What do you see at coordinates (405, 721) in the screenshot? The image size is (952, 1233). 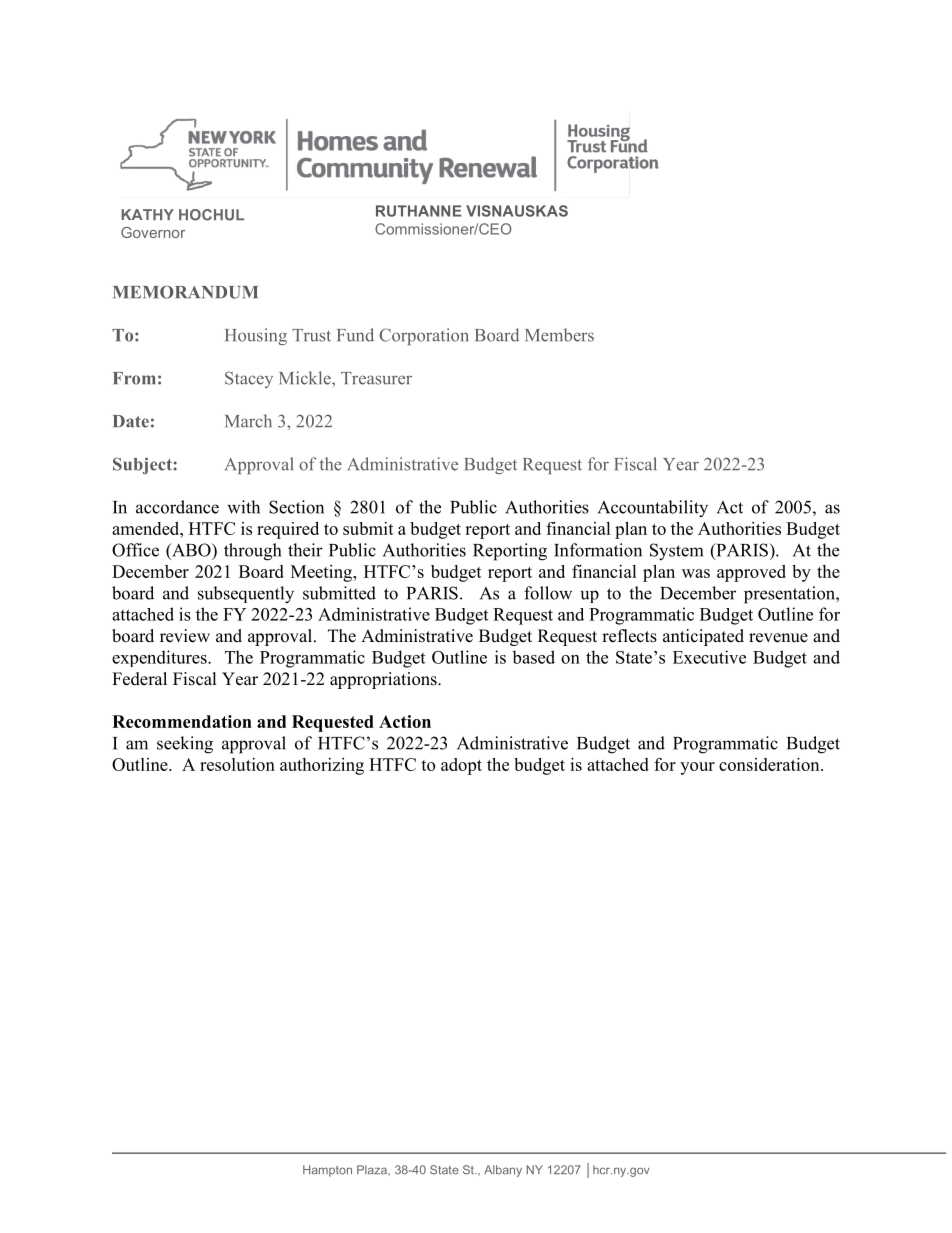 I see `Action` at bounding box center [405, 721].
